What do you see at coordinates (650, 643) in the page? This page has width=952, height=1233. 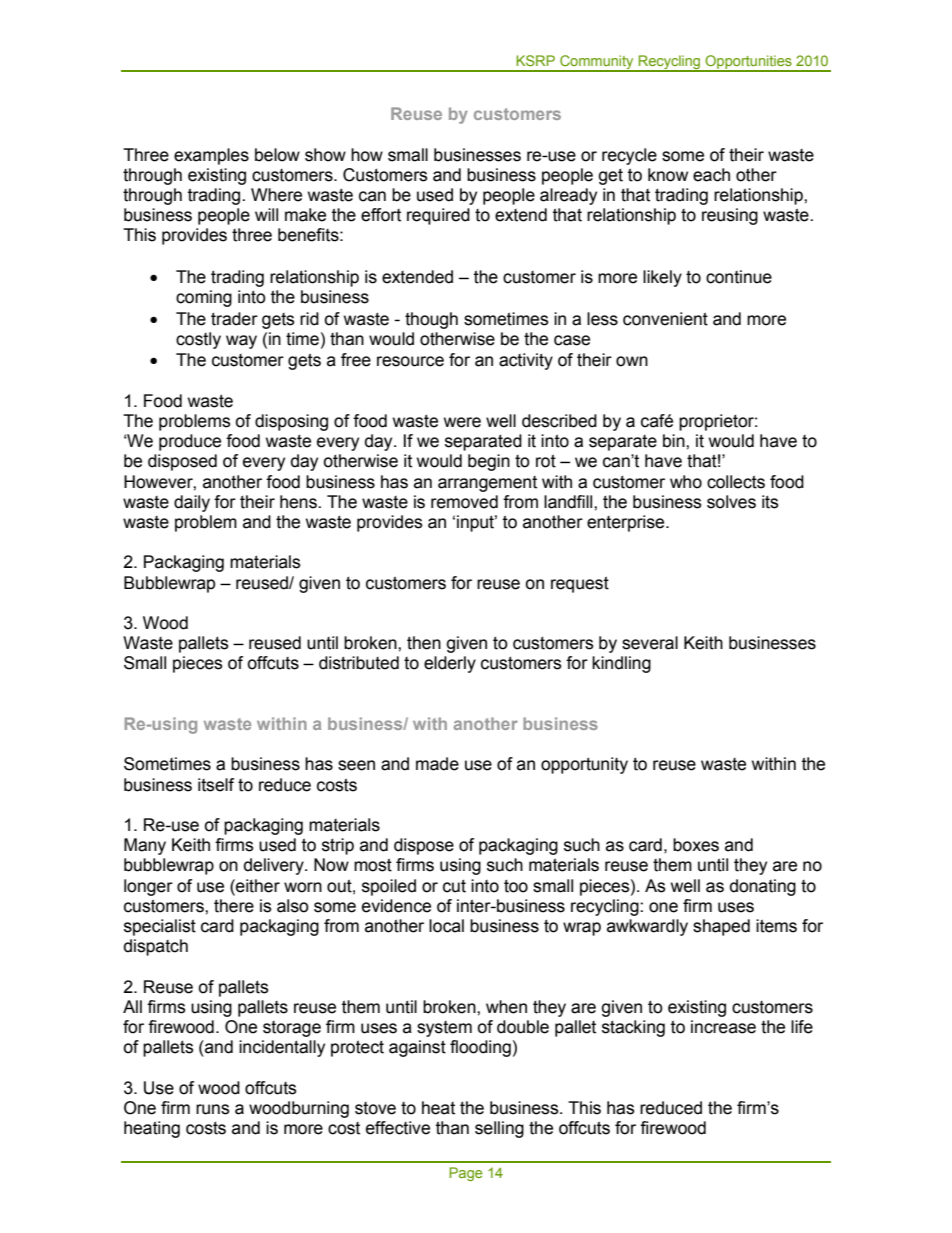 I see `several` at bounding box center [650, 643].
